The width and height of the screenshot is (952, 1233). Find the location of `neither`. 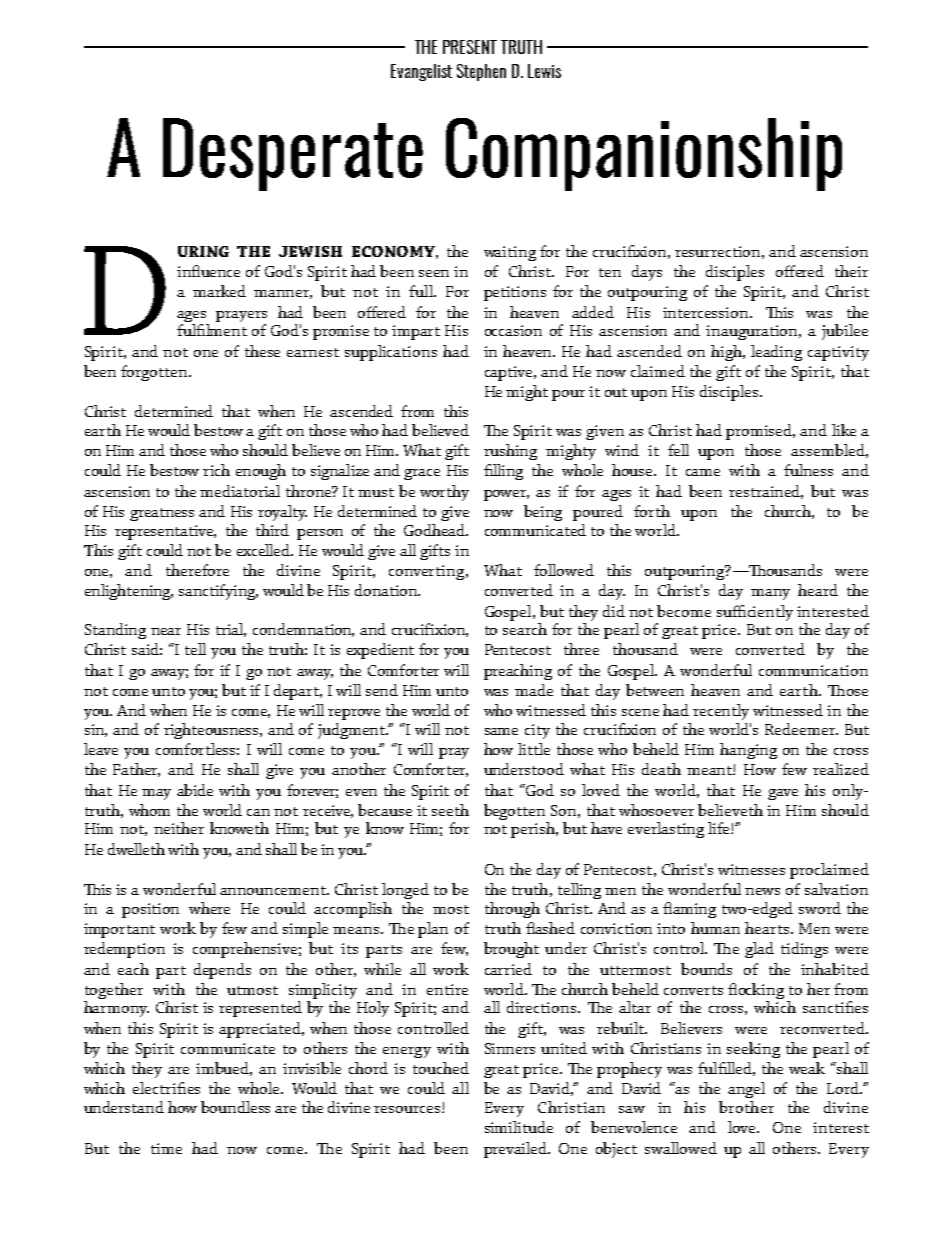

neither is located at coordinates (179, 828).
